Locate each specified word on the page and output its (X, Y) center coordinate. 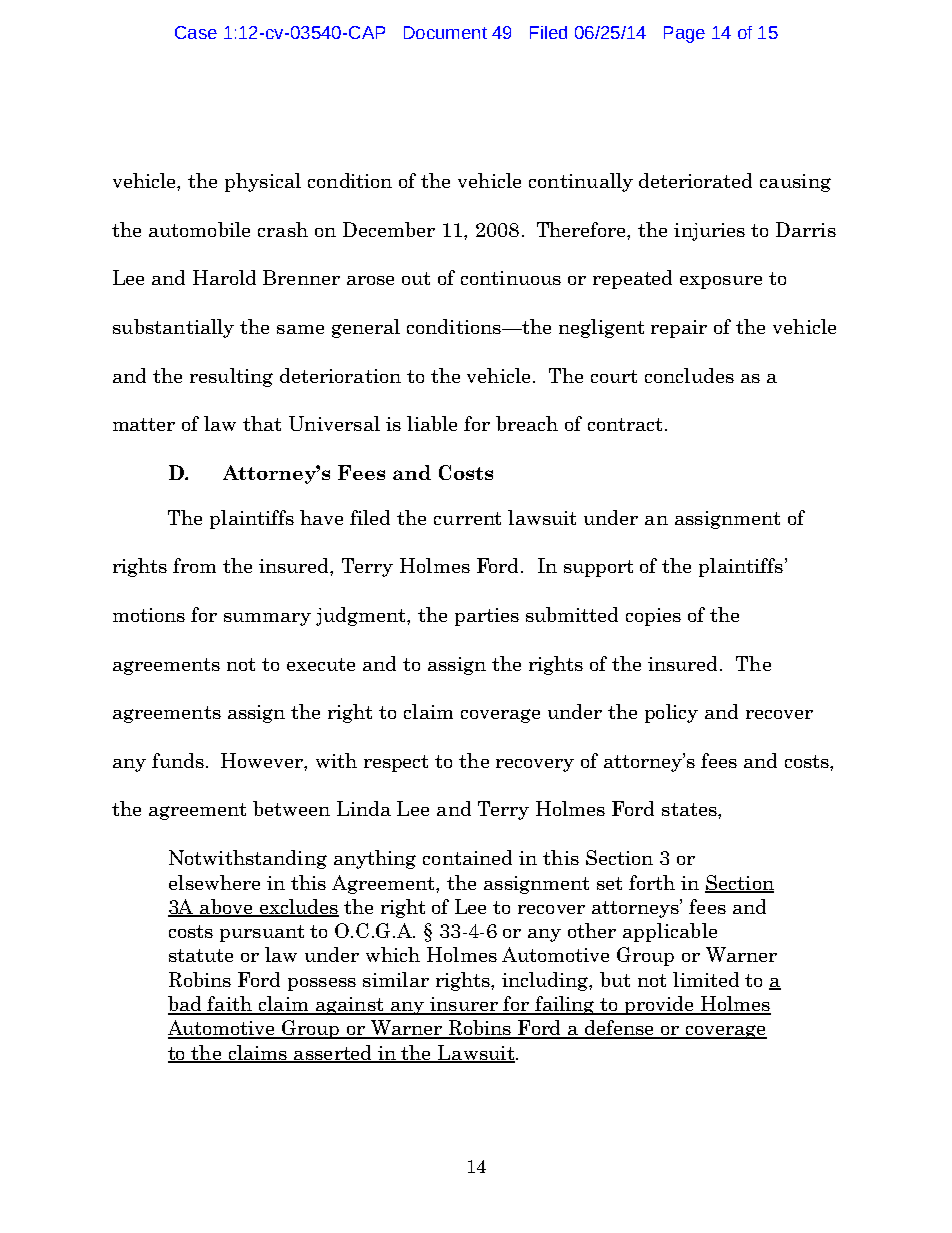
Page (684, 34)
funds (178, 760)
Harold (224, 277)
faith (230, 1005)
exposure (721, 282)
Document (445, 32)
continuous (511, 278)
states (690, 809)
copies (653, 617)
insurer (464, 1005)
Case (196, 32)
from (194, 565)
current (467, 518)
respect (396, 763)
